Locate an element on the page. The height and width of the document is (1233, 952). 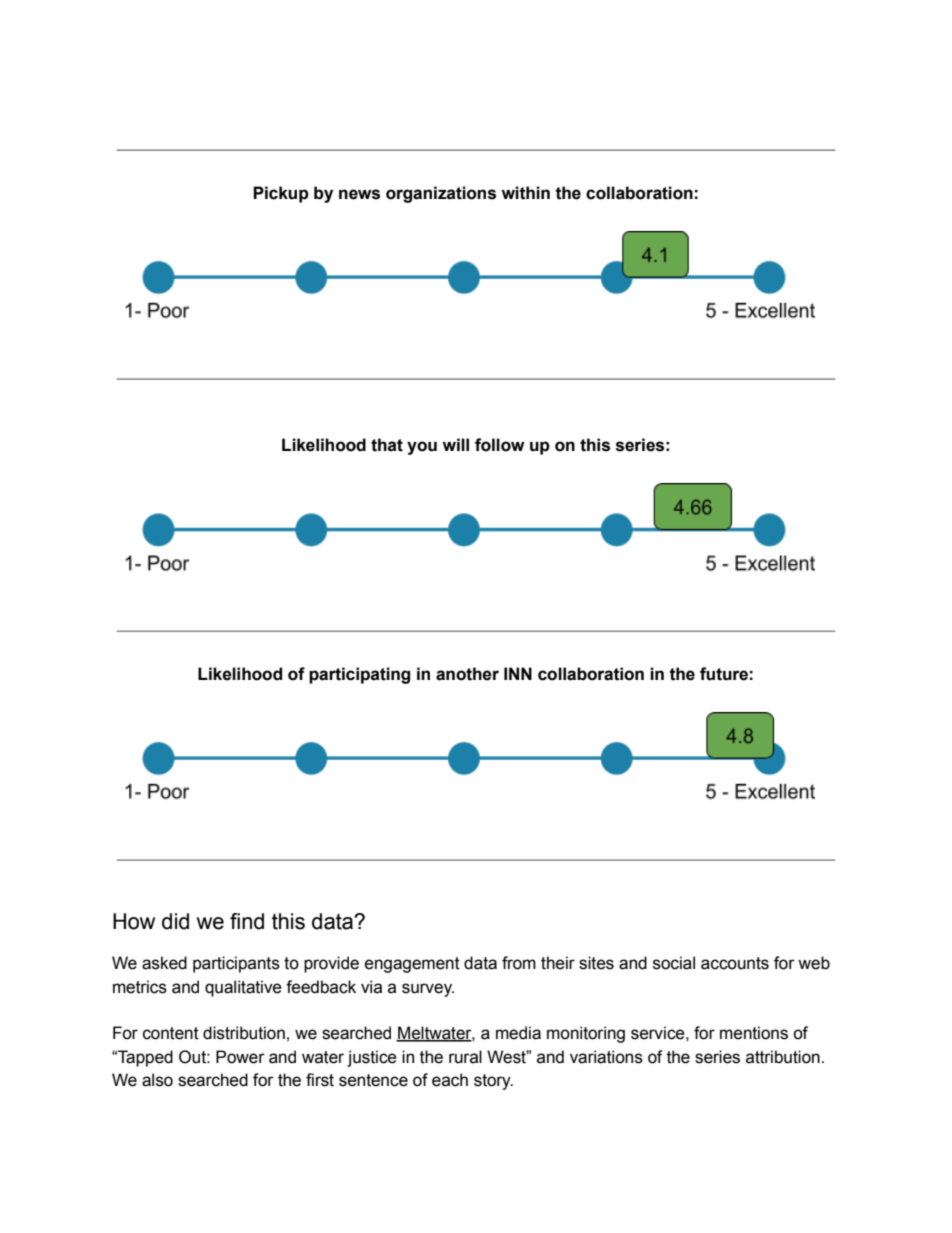
find is located at coordinates (247, 921).
